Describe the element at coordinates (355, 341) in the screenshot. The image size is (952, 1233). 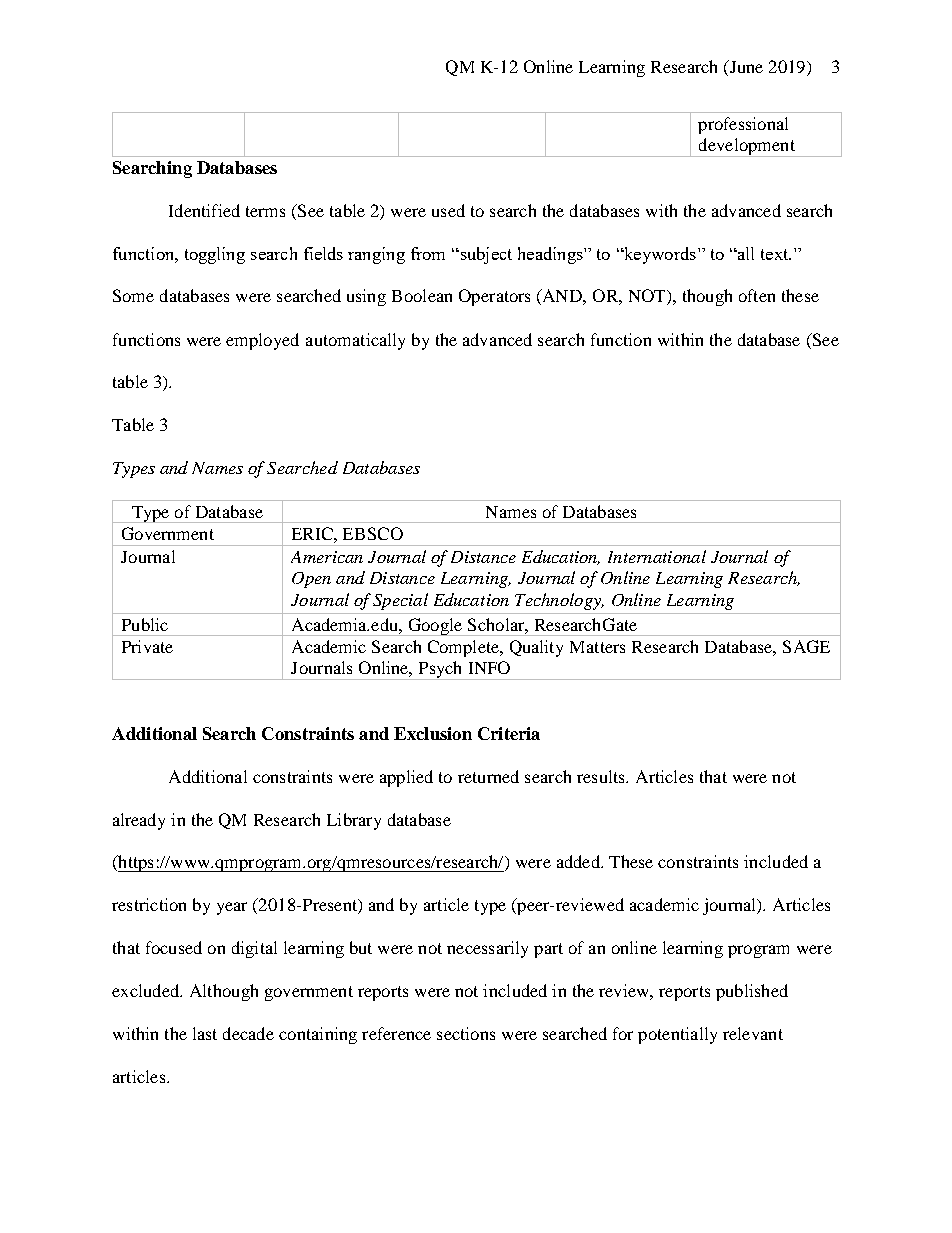
I see `automatically` at that location.
